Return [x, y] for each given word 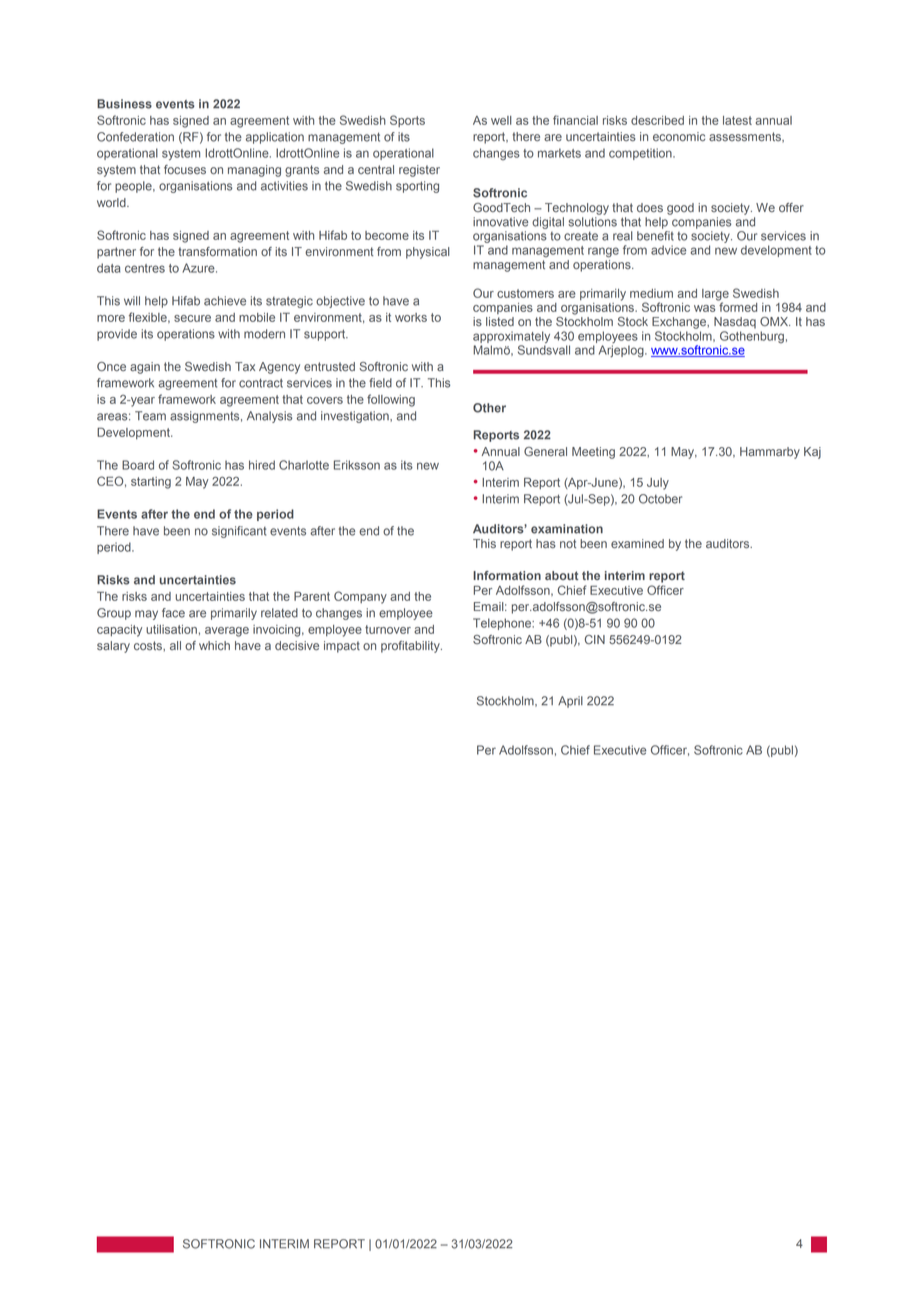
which [214, 645]
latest [737, 120]
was [704, 308]
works [411, 317]
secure [192, 318]
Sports [407, 121]
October [660, 499]
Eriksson [357, 465]
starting [151, 483]
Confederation [135, 137]
